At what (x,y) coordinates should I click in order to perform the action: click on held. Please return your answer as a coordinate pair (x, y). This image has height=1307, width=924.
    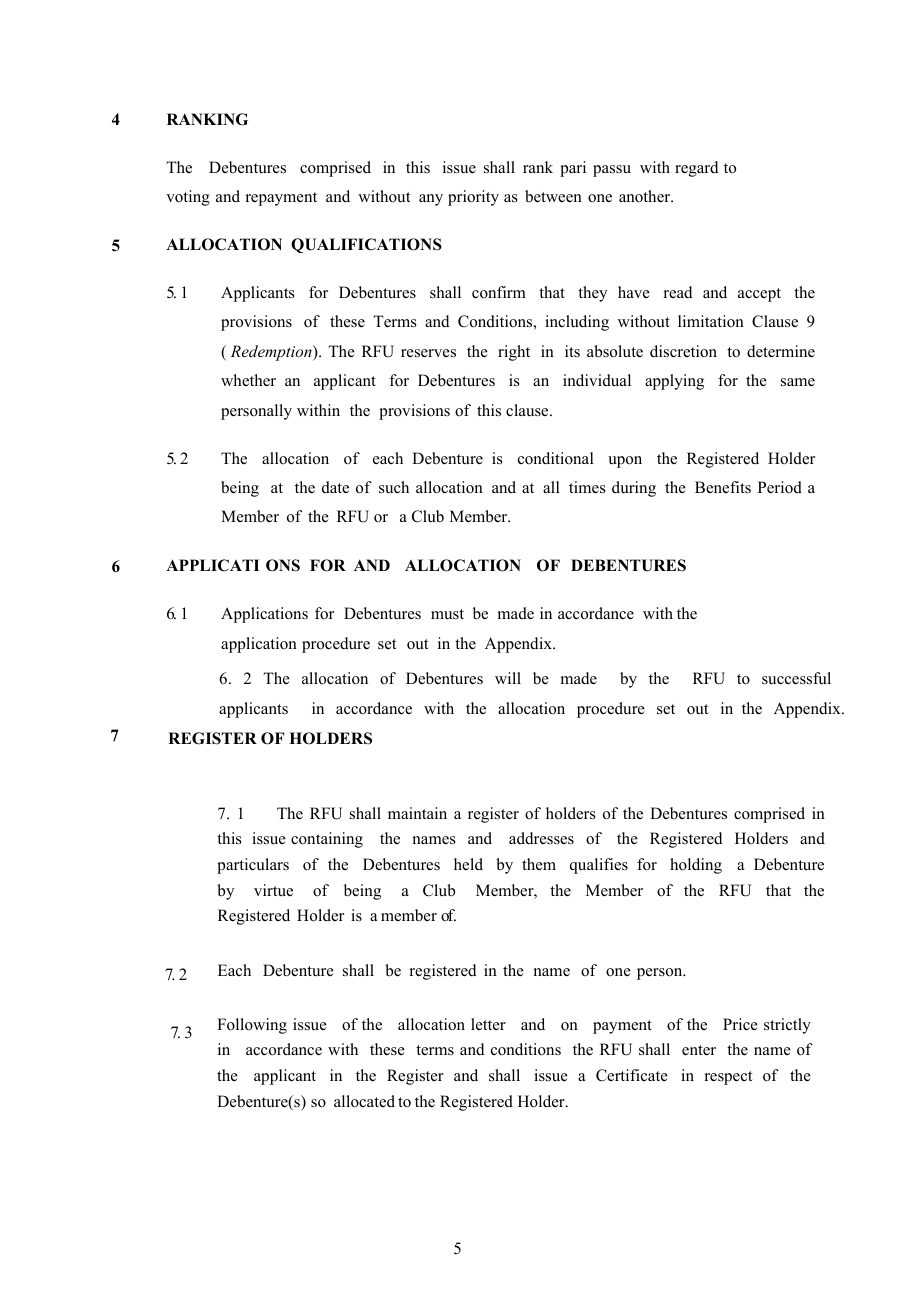
    Looking at the image, I should click on (468, 864).
